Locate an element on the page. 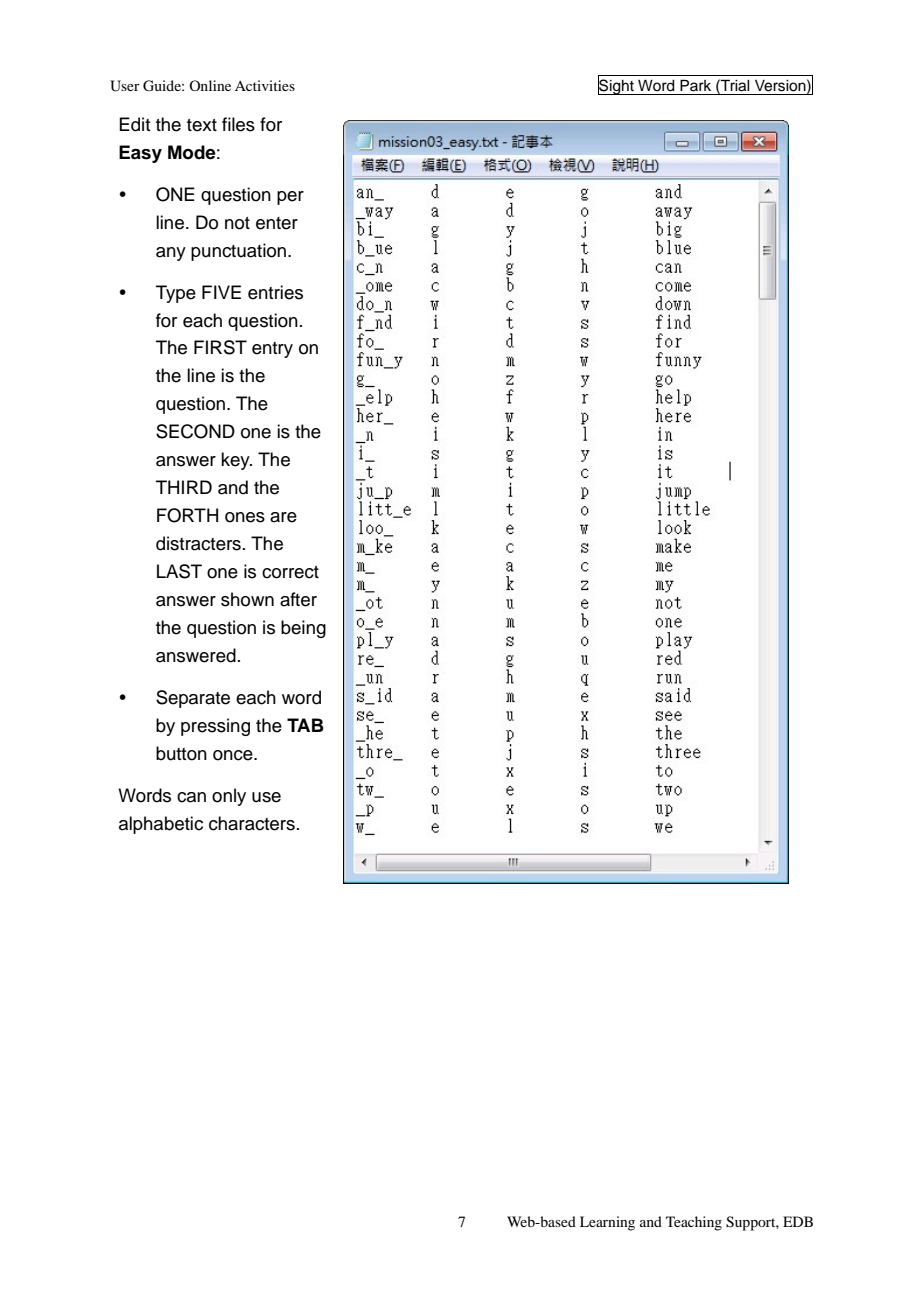  EDB is located at coordinates (798, 1221).
